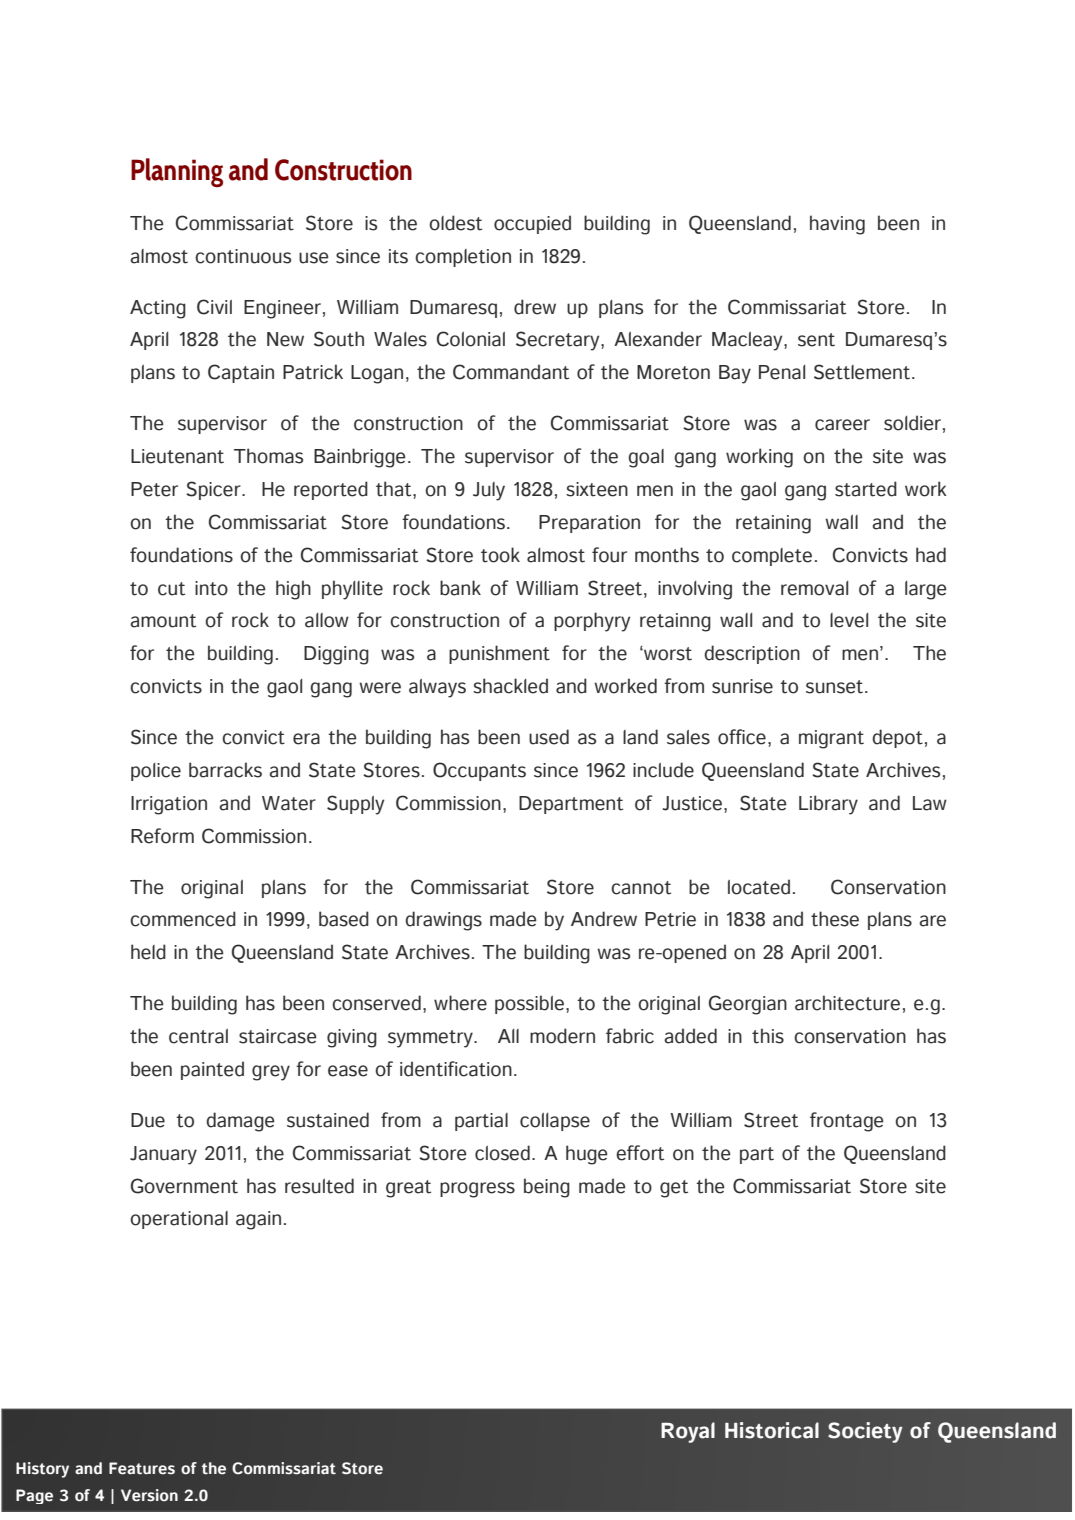 This page has width=1075, height=1520. I want to click on Peter, so click(154, 489).
